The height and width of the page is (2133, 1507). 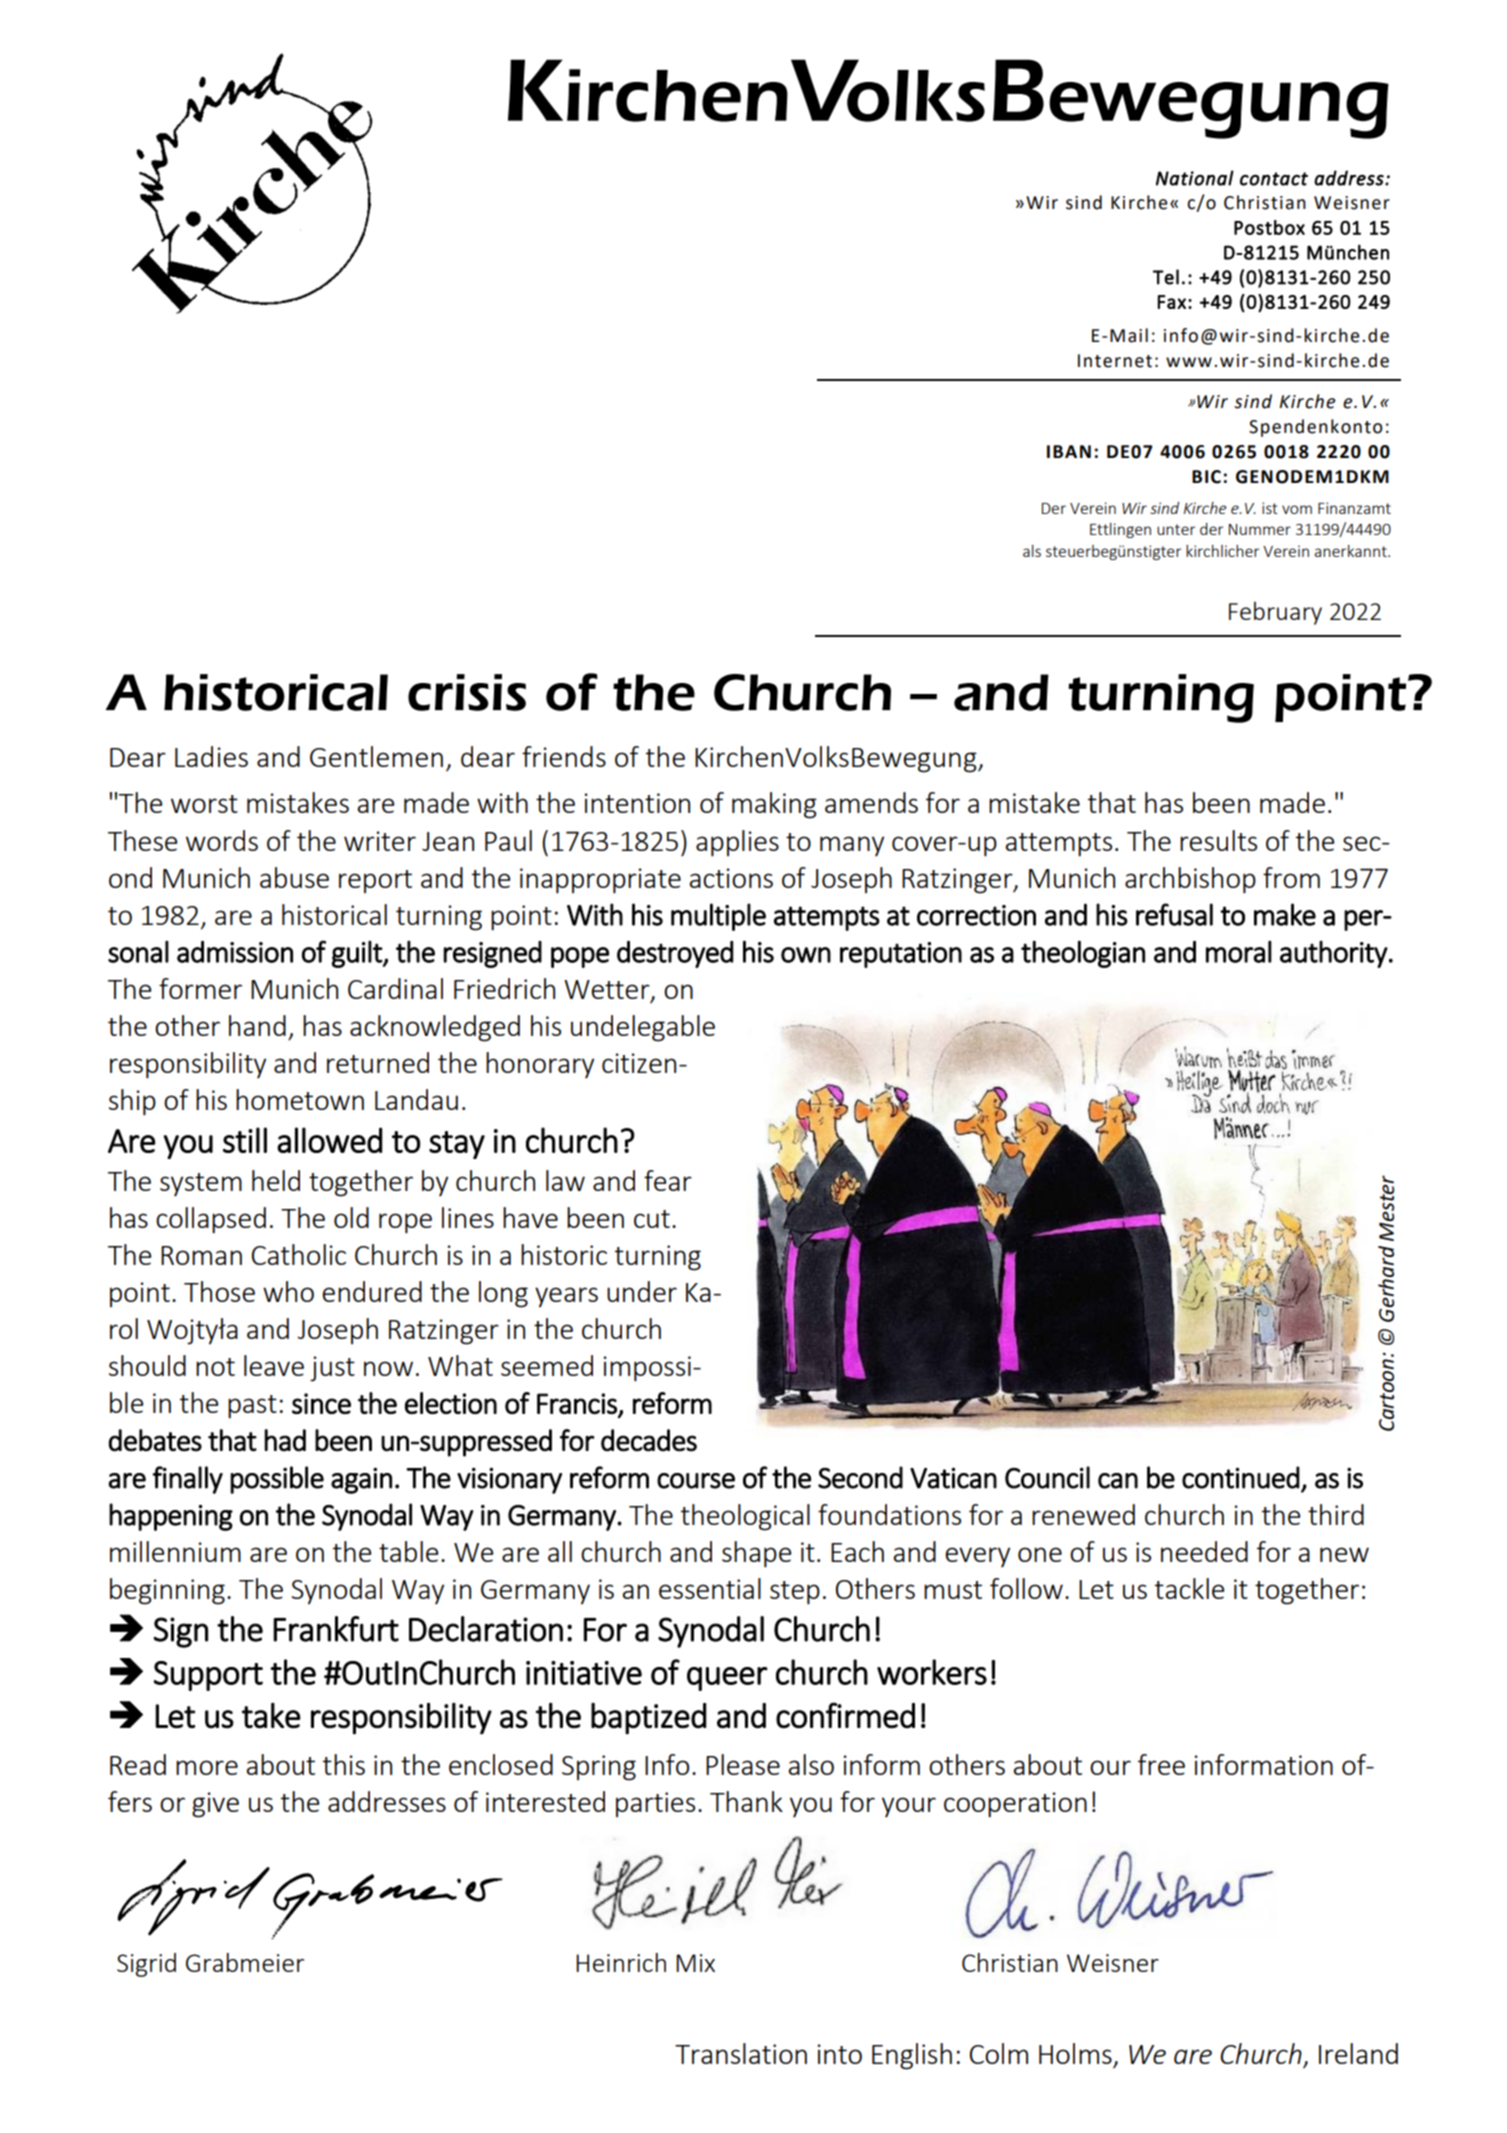 I want to click on making, so click(x=774, y=805).
